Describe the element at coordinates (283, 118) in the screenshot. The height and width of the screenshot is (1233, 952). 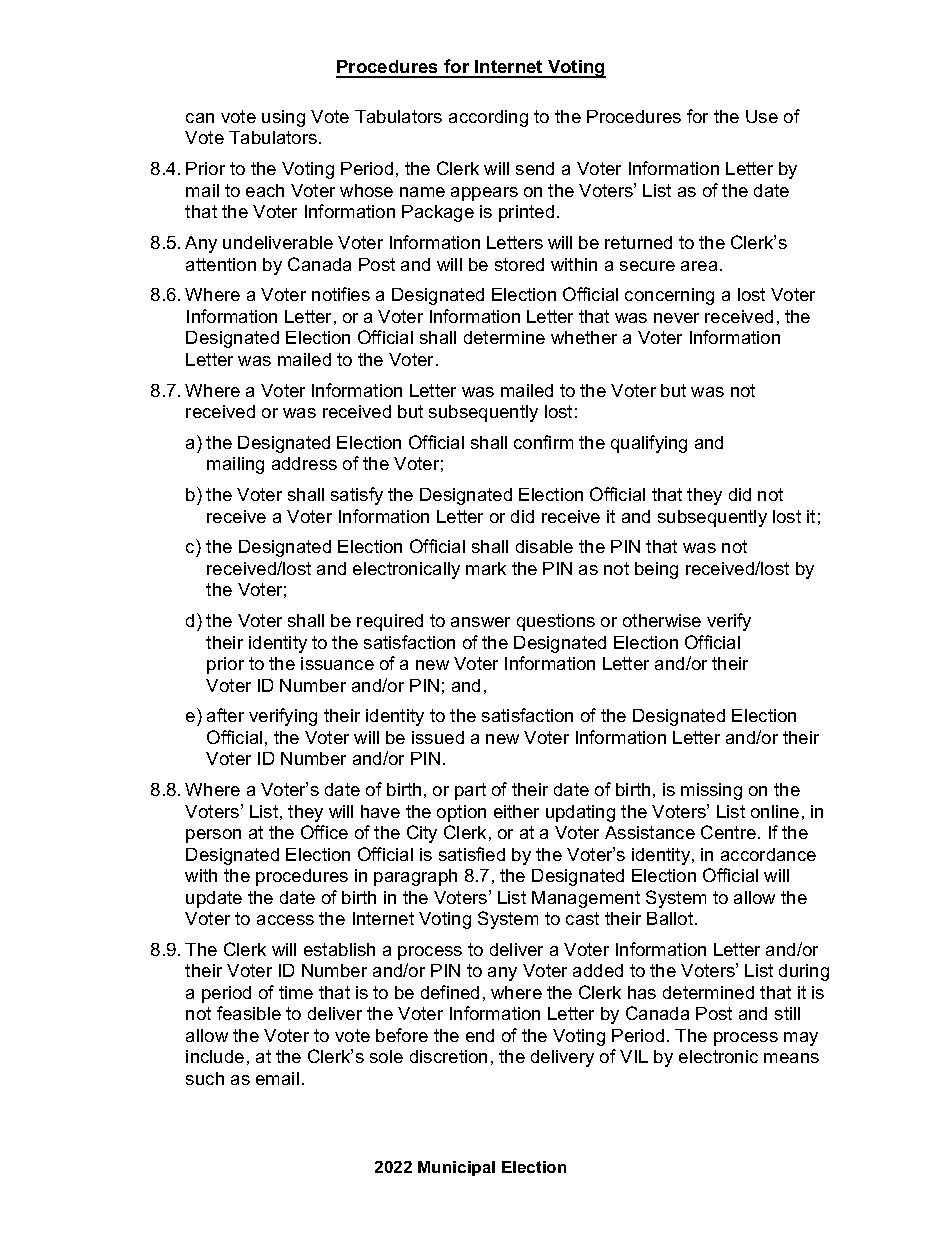
I see `using` at that location.
